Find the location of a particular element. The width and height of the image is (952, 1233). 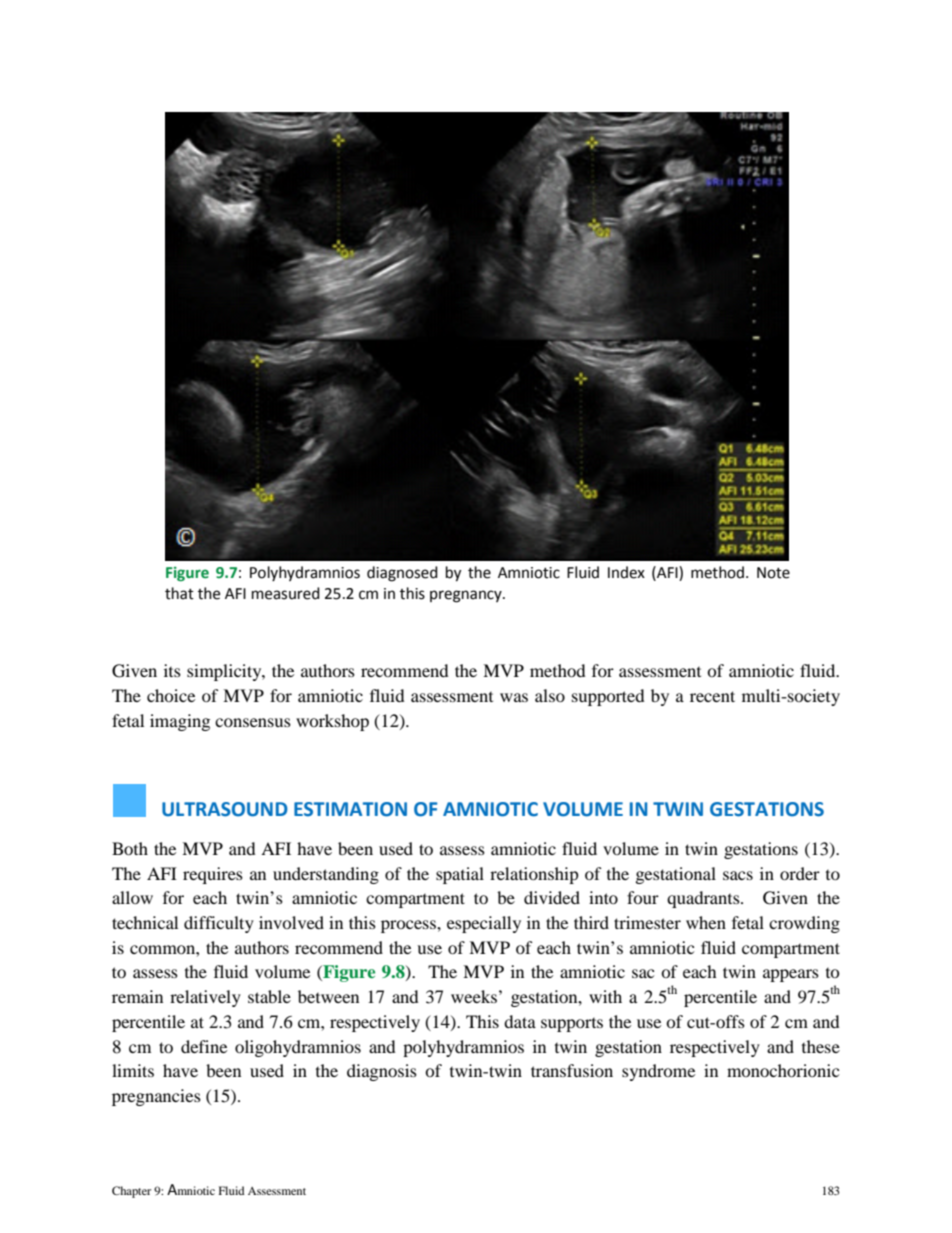

ESTIMATION is located at coordinates (350, 809).
